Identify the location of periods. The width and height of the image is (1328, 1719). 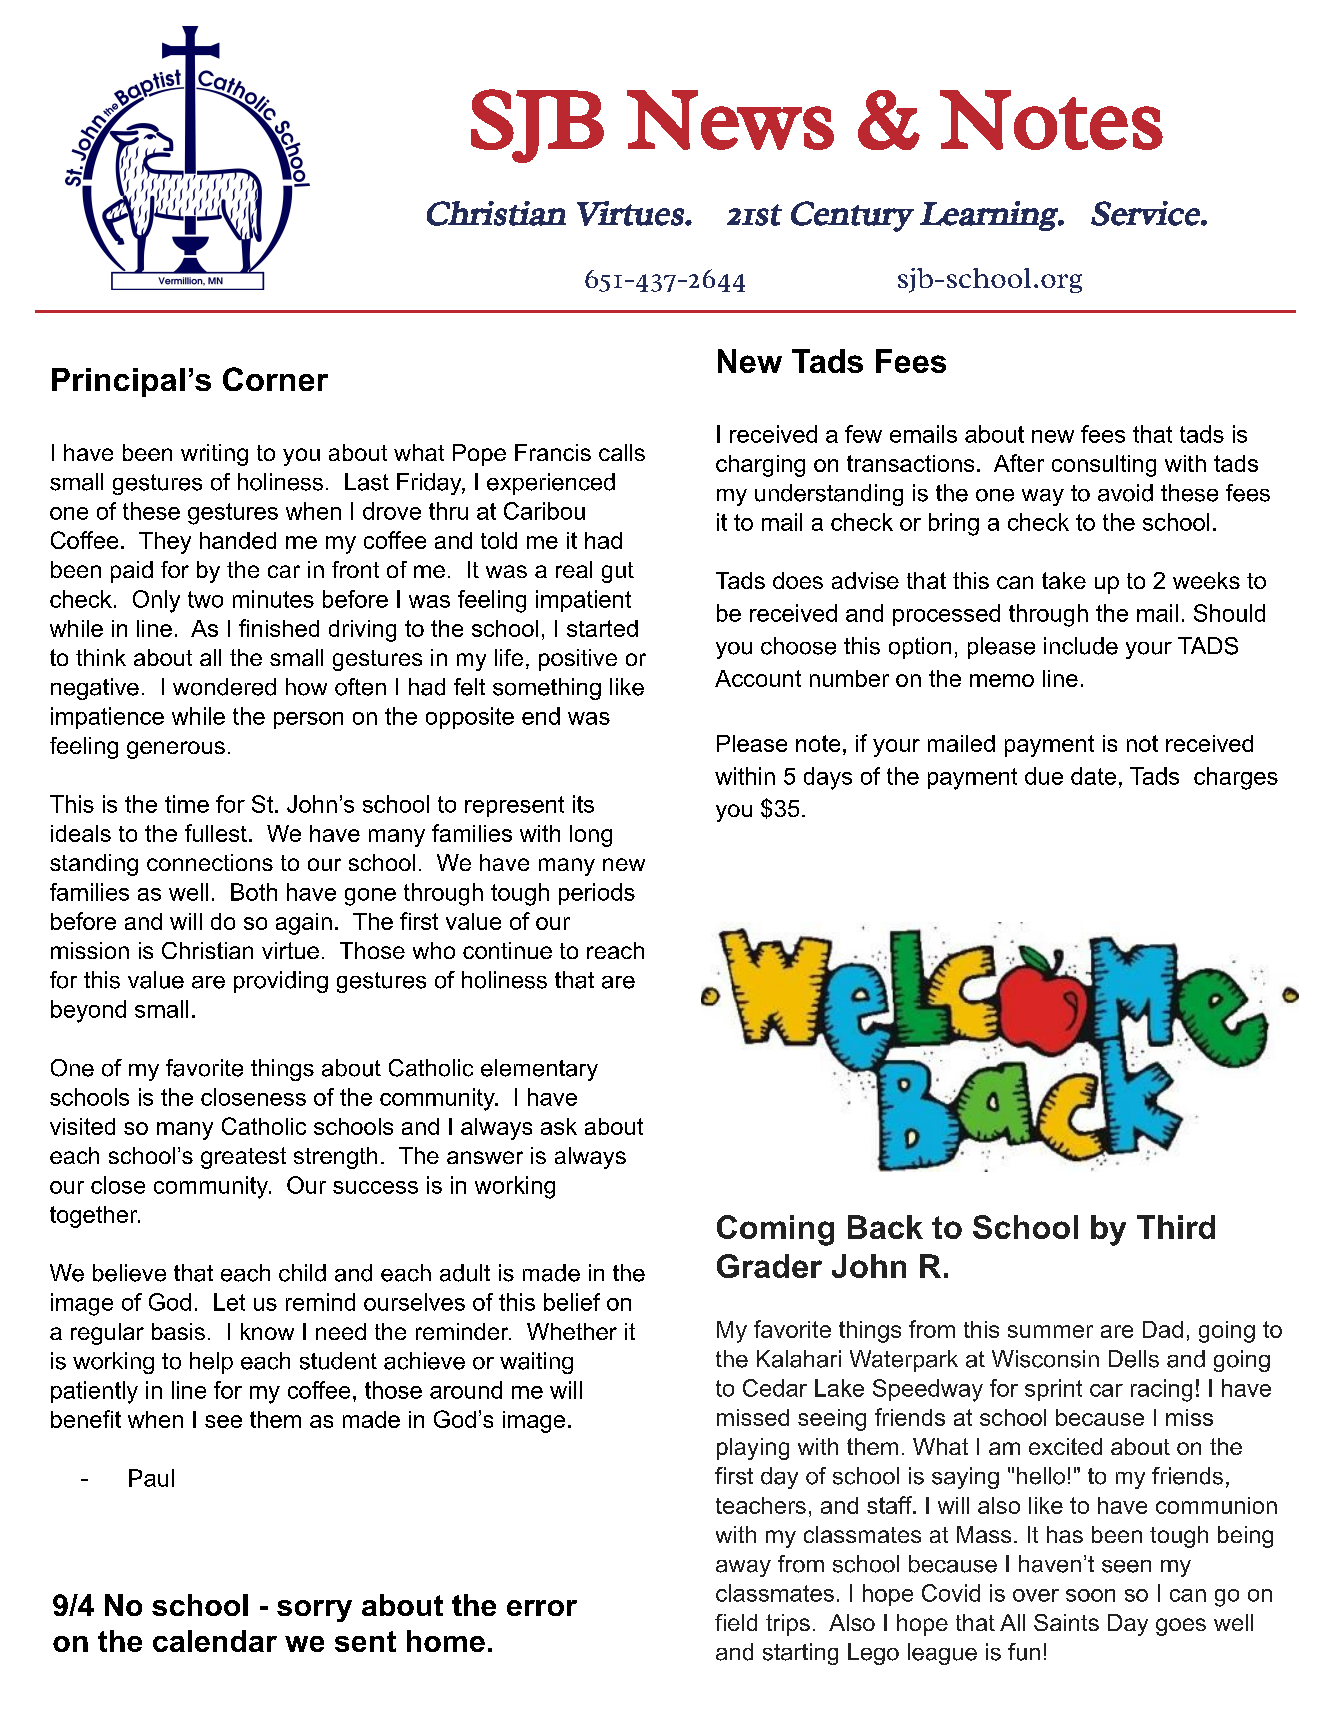
(597, 894).
